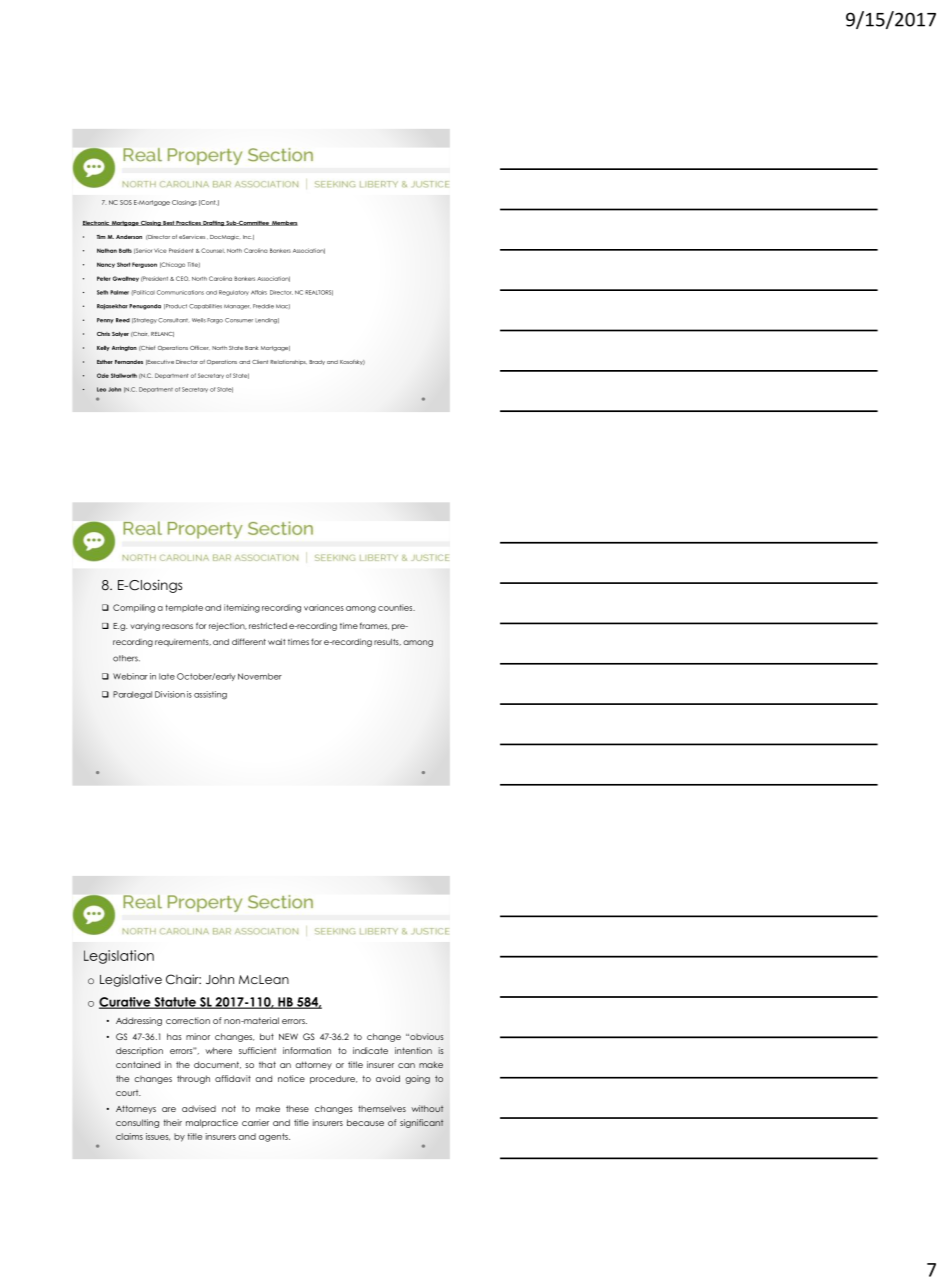  What do you see at coordinates (247, 237) in the image?
I see `Inc` at bounding box center [247, 237].
